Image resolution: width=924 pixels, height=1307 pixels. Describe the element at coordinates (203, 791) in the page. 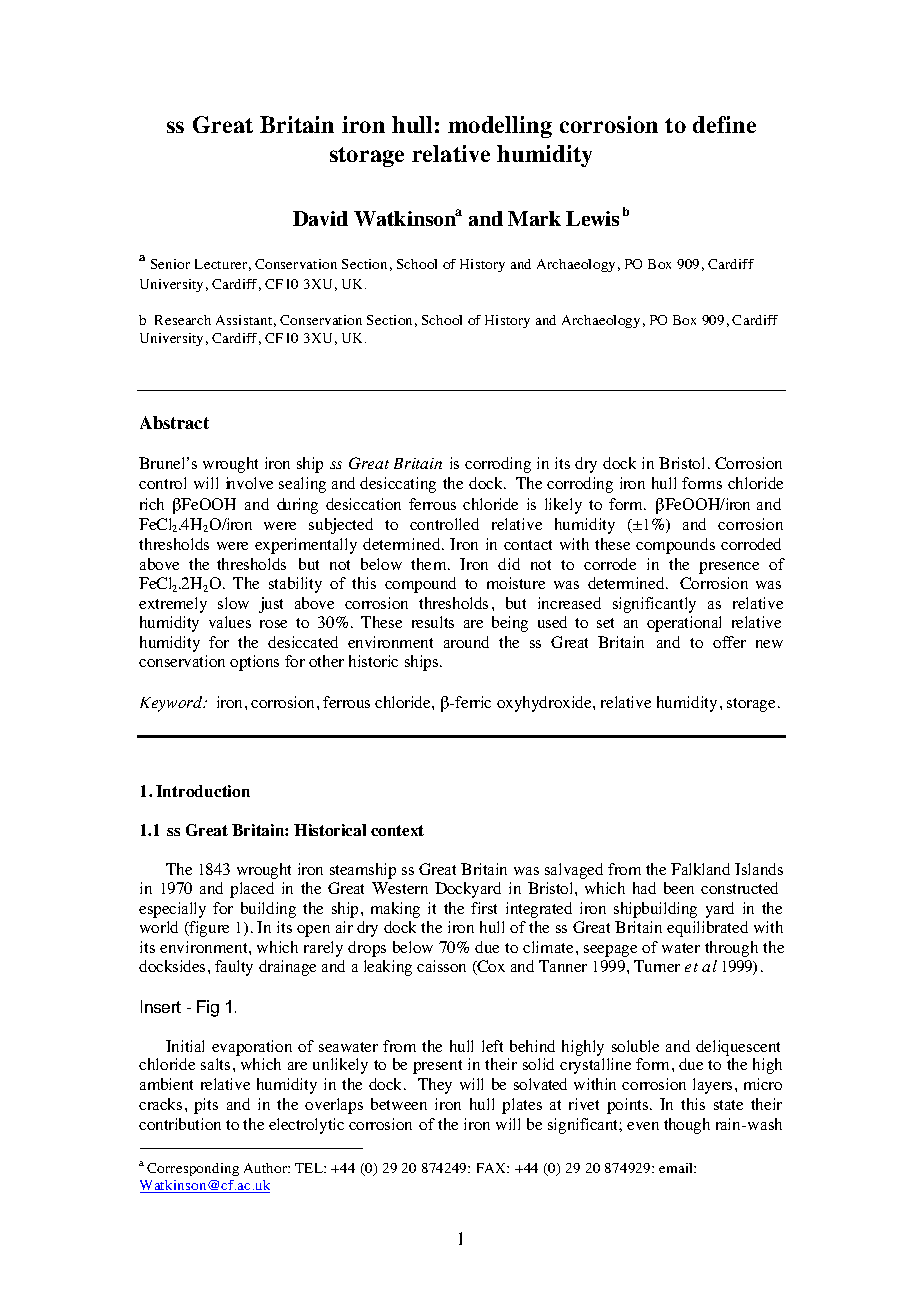

I see `Introduction` at that location.
